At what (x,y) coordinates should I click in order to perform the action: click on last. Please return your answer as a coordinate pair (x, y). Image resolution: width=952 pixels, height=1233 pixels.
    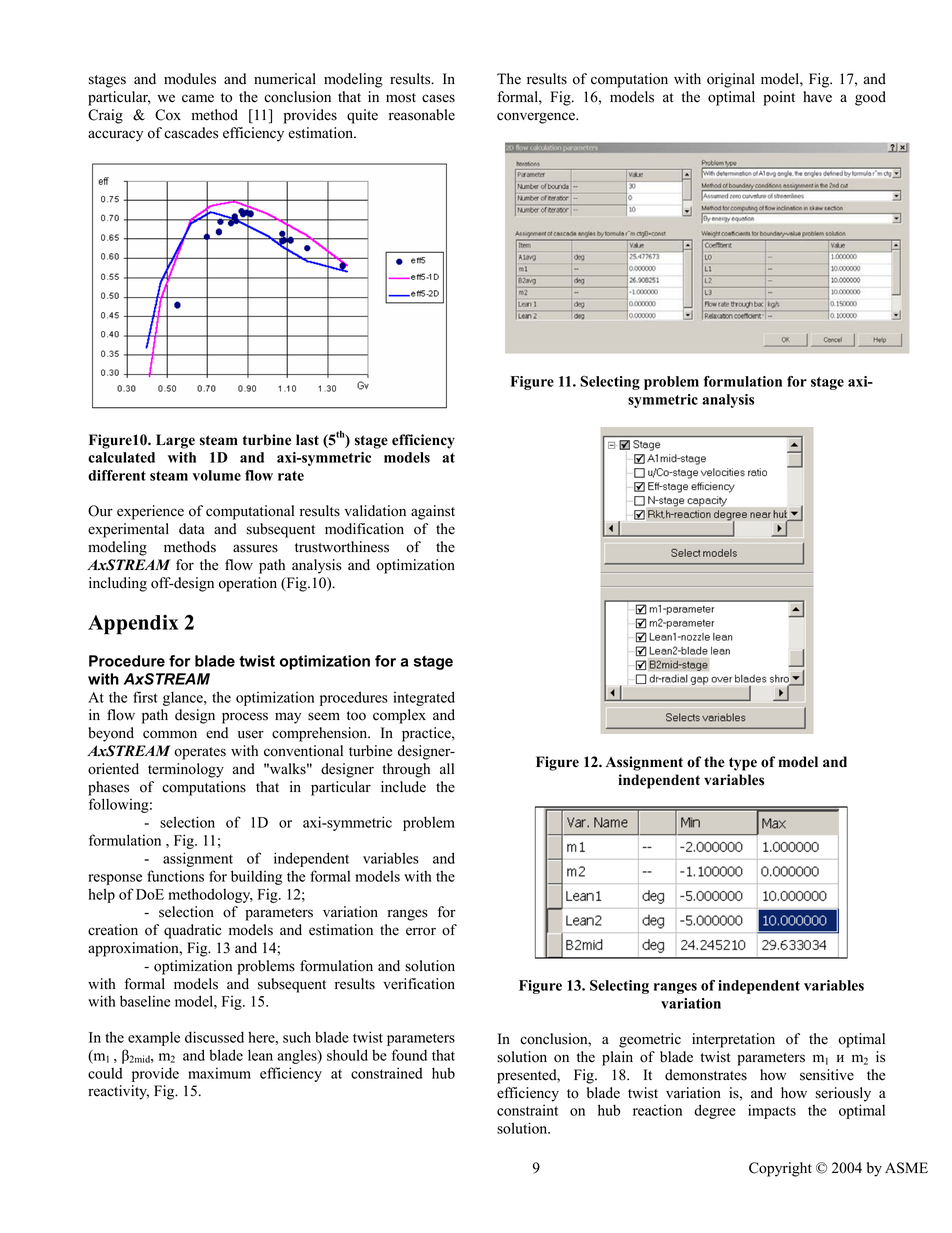
    Looking at the image, I should click on (307, 440).
